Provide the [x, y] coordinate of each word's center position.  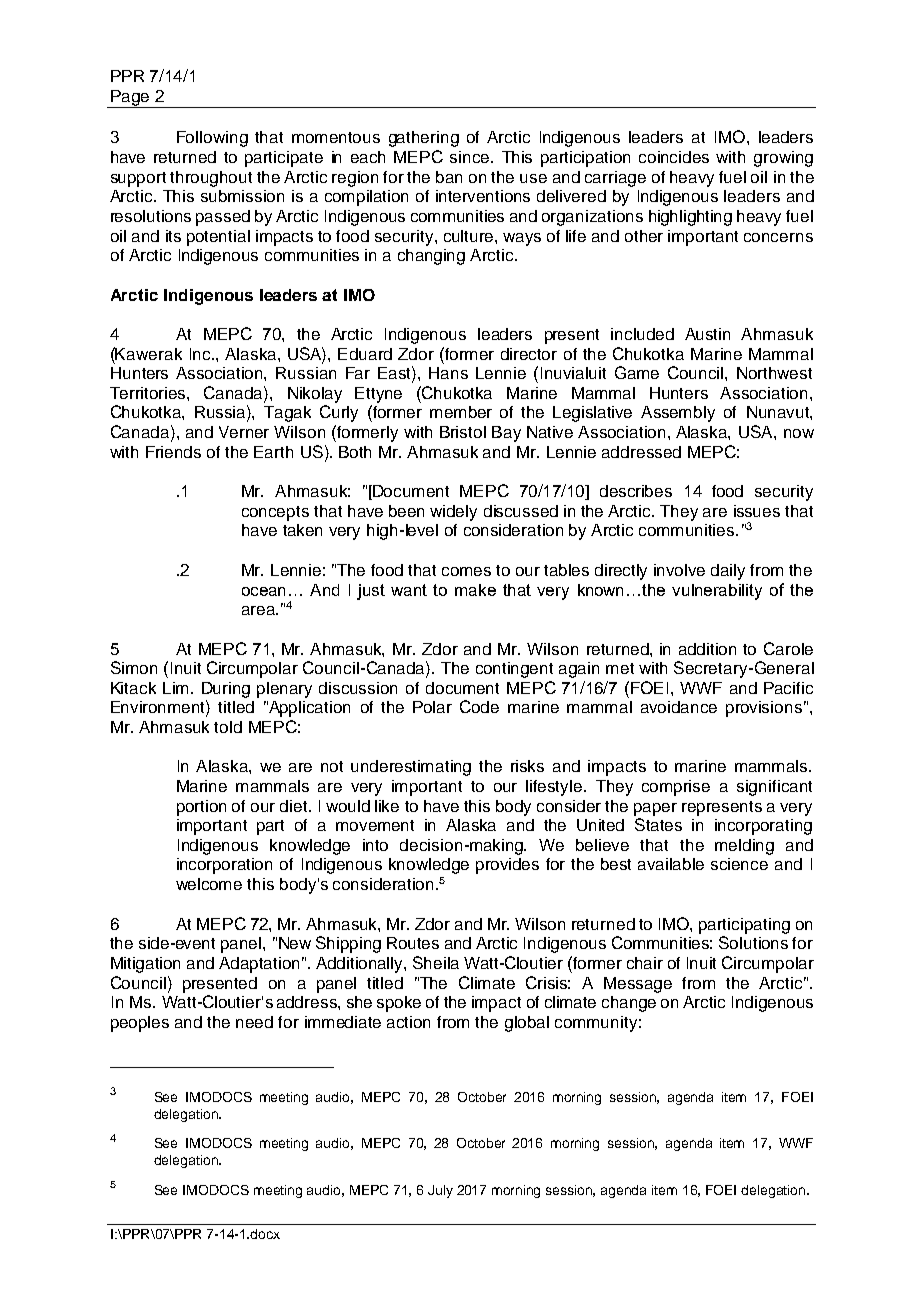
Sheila [436, 962]
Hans [448, 373]
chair [645, 963]
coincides [674, 157]
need [254, 1022]
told [228, 727]
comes [466, 571]
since [471, 157]
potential [218, 238]
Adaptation [259, 965]
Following [212, 139]
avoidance [679, 707]
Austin [707, 334]
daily [728, 572]
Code [479, 706]
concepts [275, 513]
